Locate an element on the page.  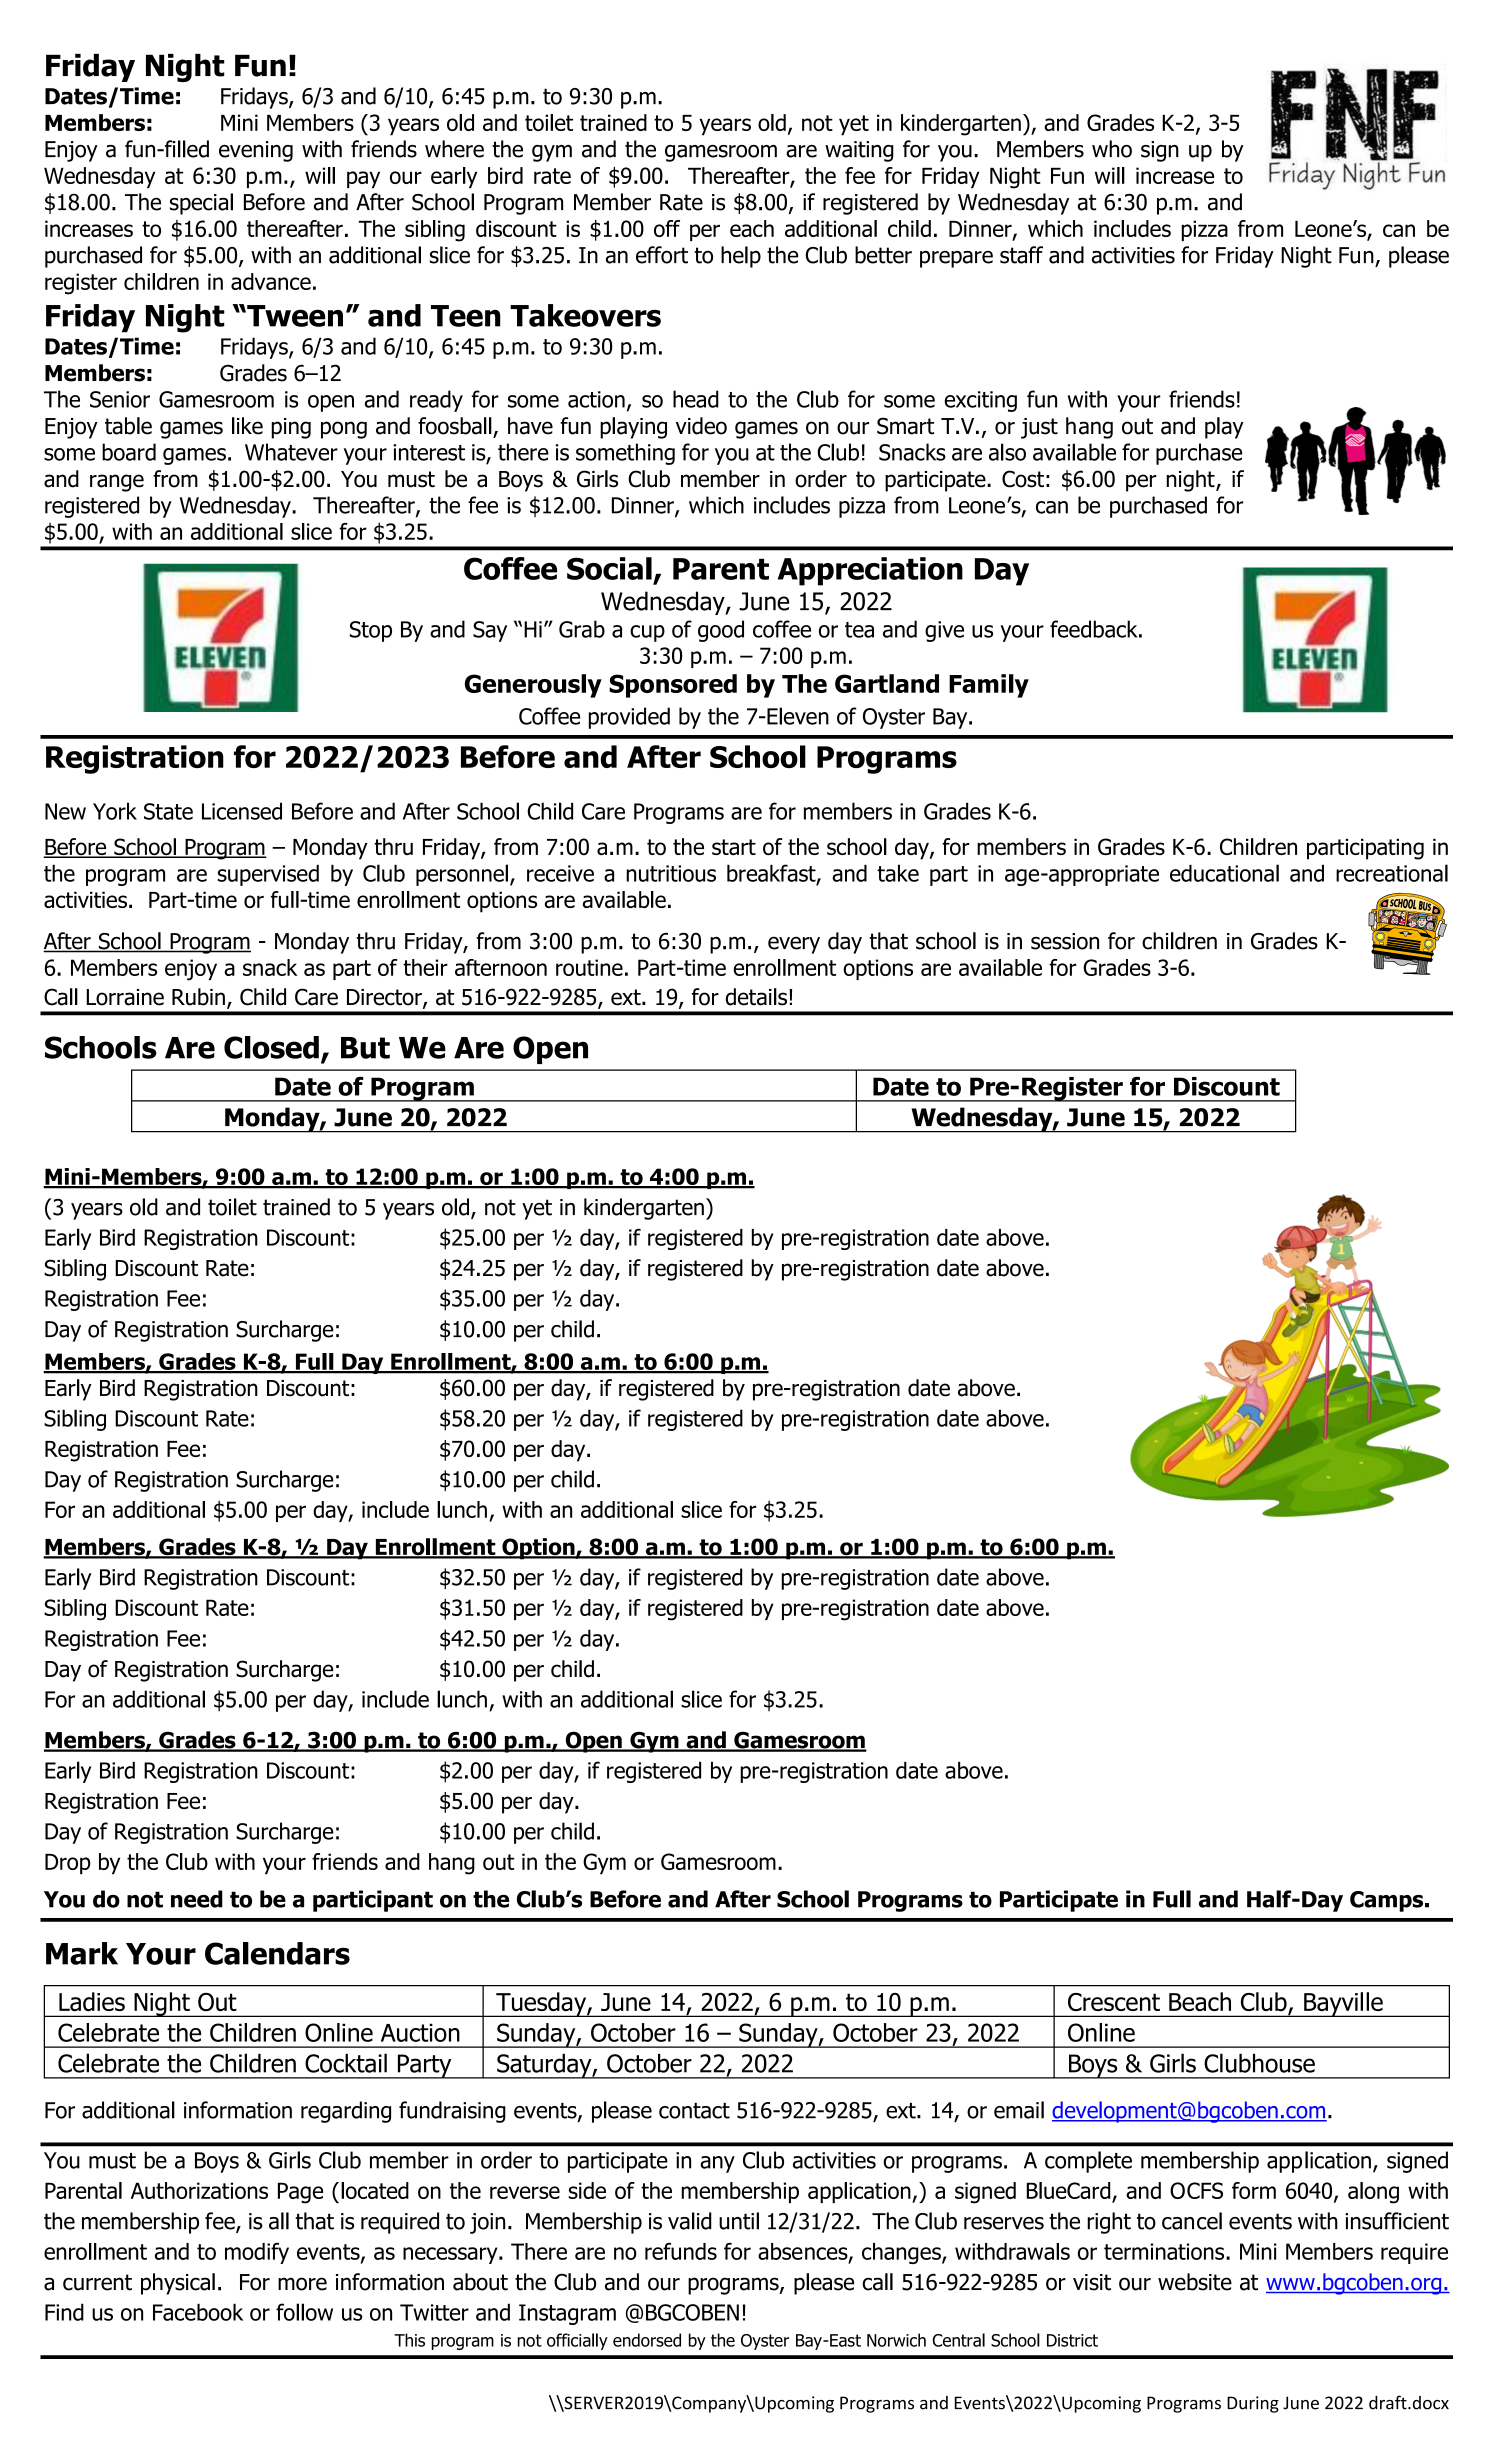
details is located at coordinates (756, 997).
